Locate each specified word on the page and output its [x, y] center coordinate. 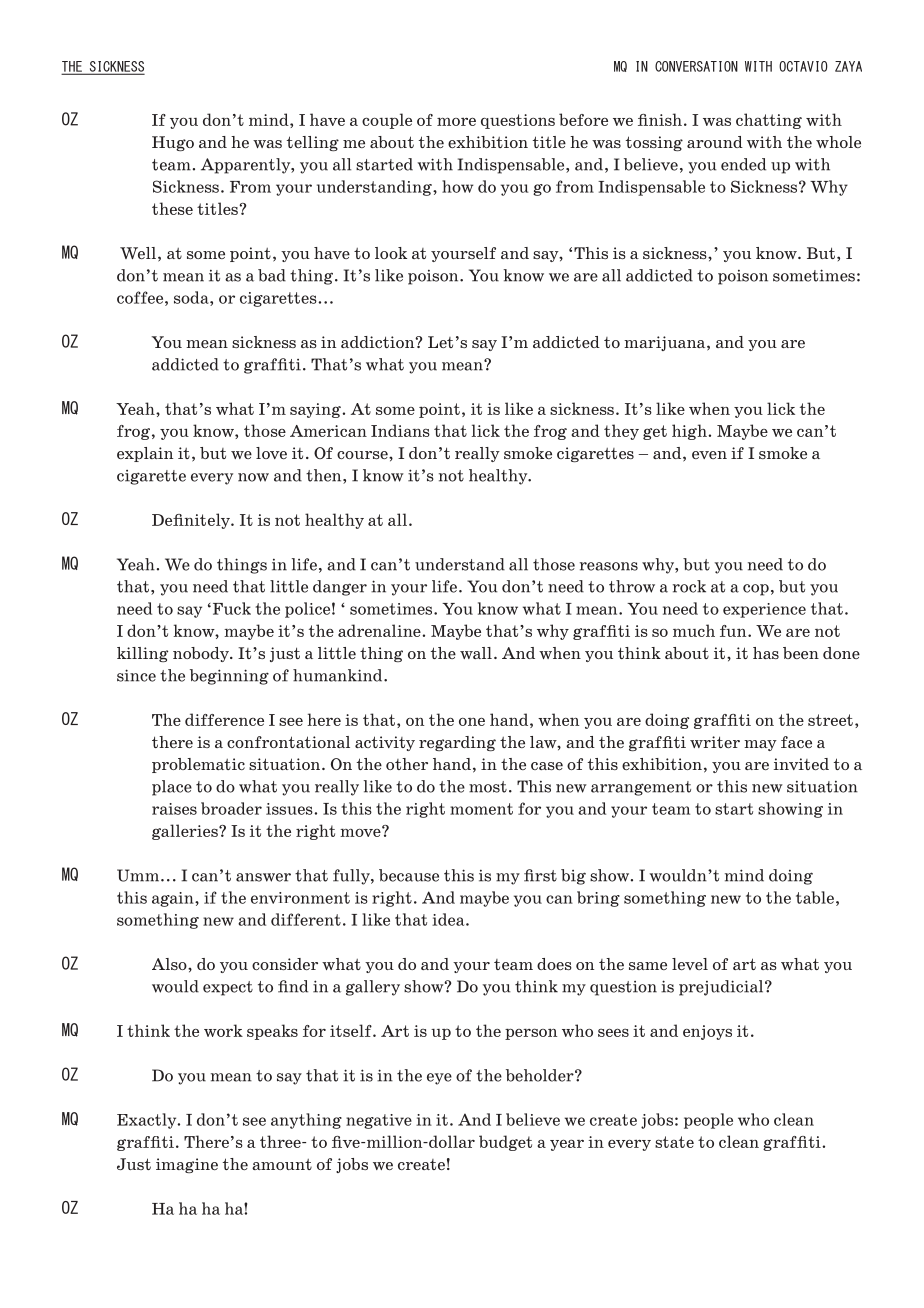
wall [476, 653]
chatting [769, 121]
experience [764, 610]
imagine [187, 1165]
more [456, 121]
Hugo [173, 143]
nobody [202, 654]
